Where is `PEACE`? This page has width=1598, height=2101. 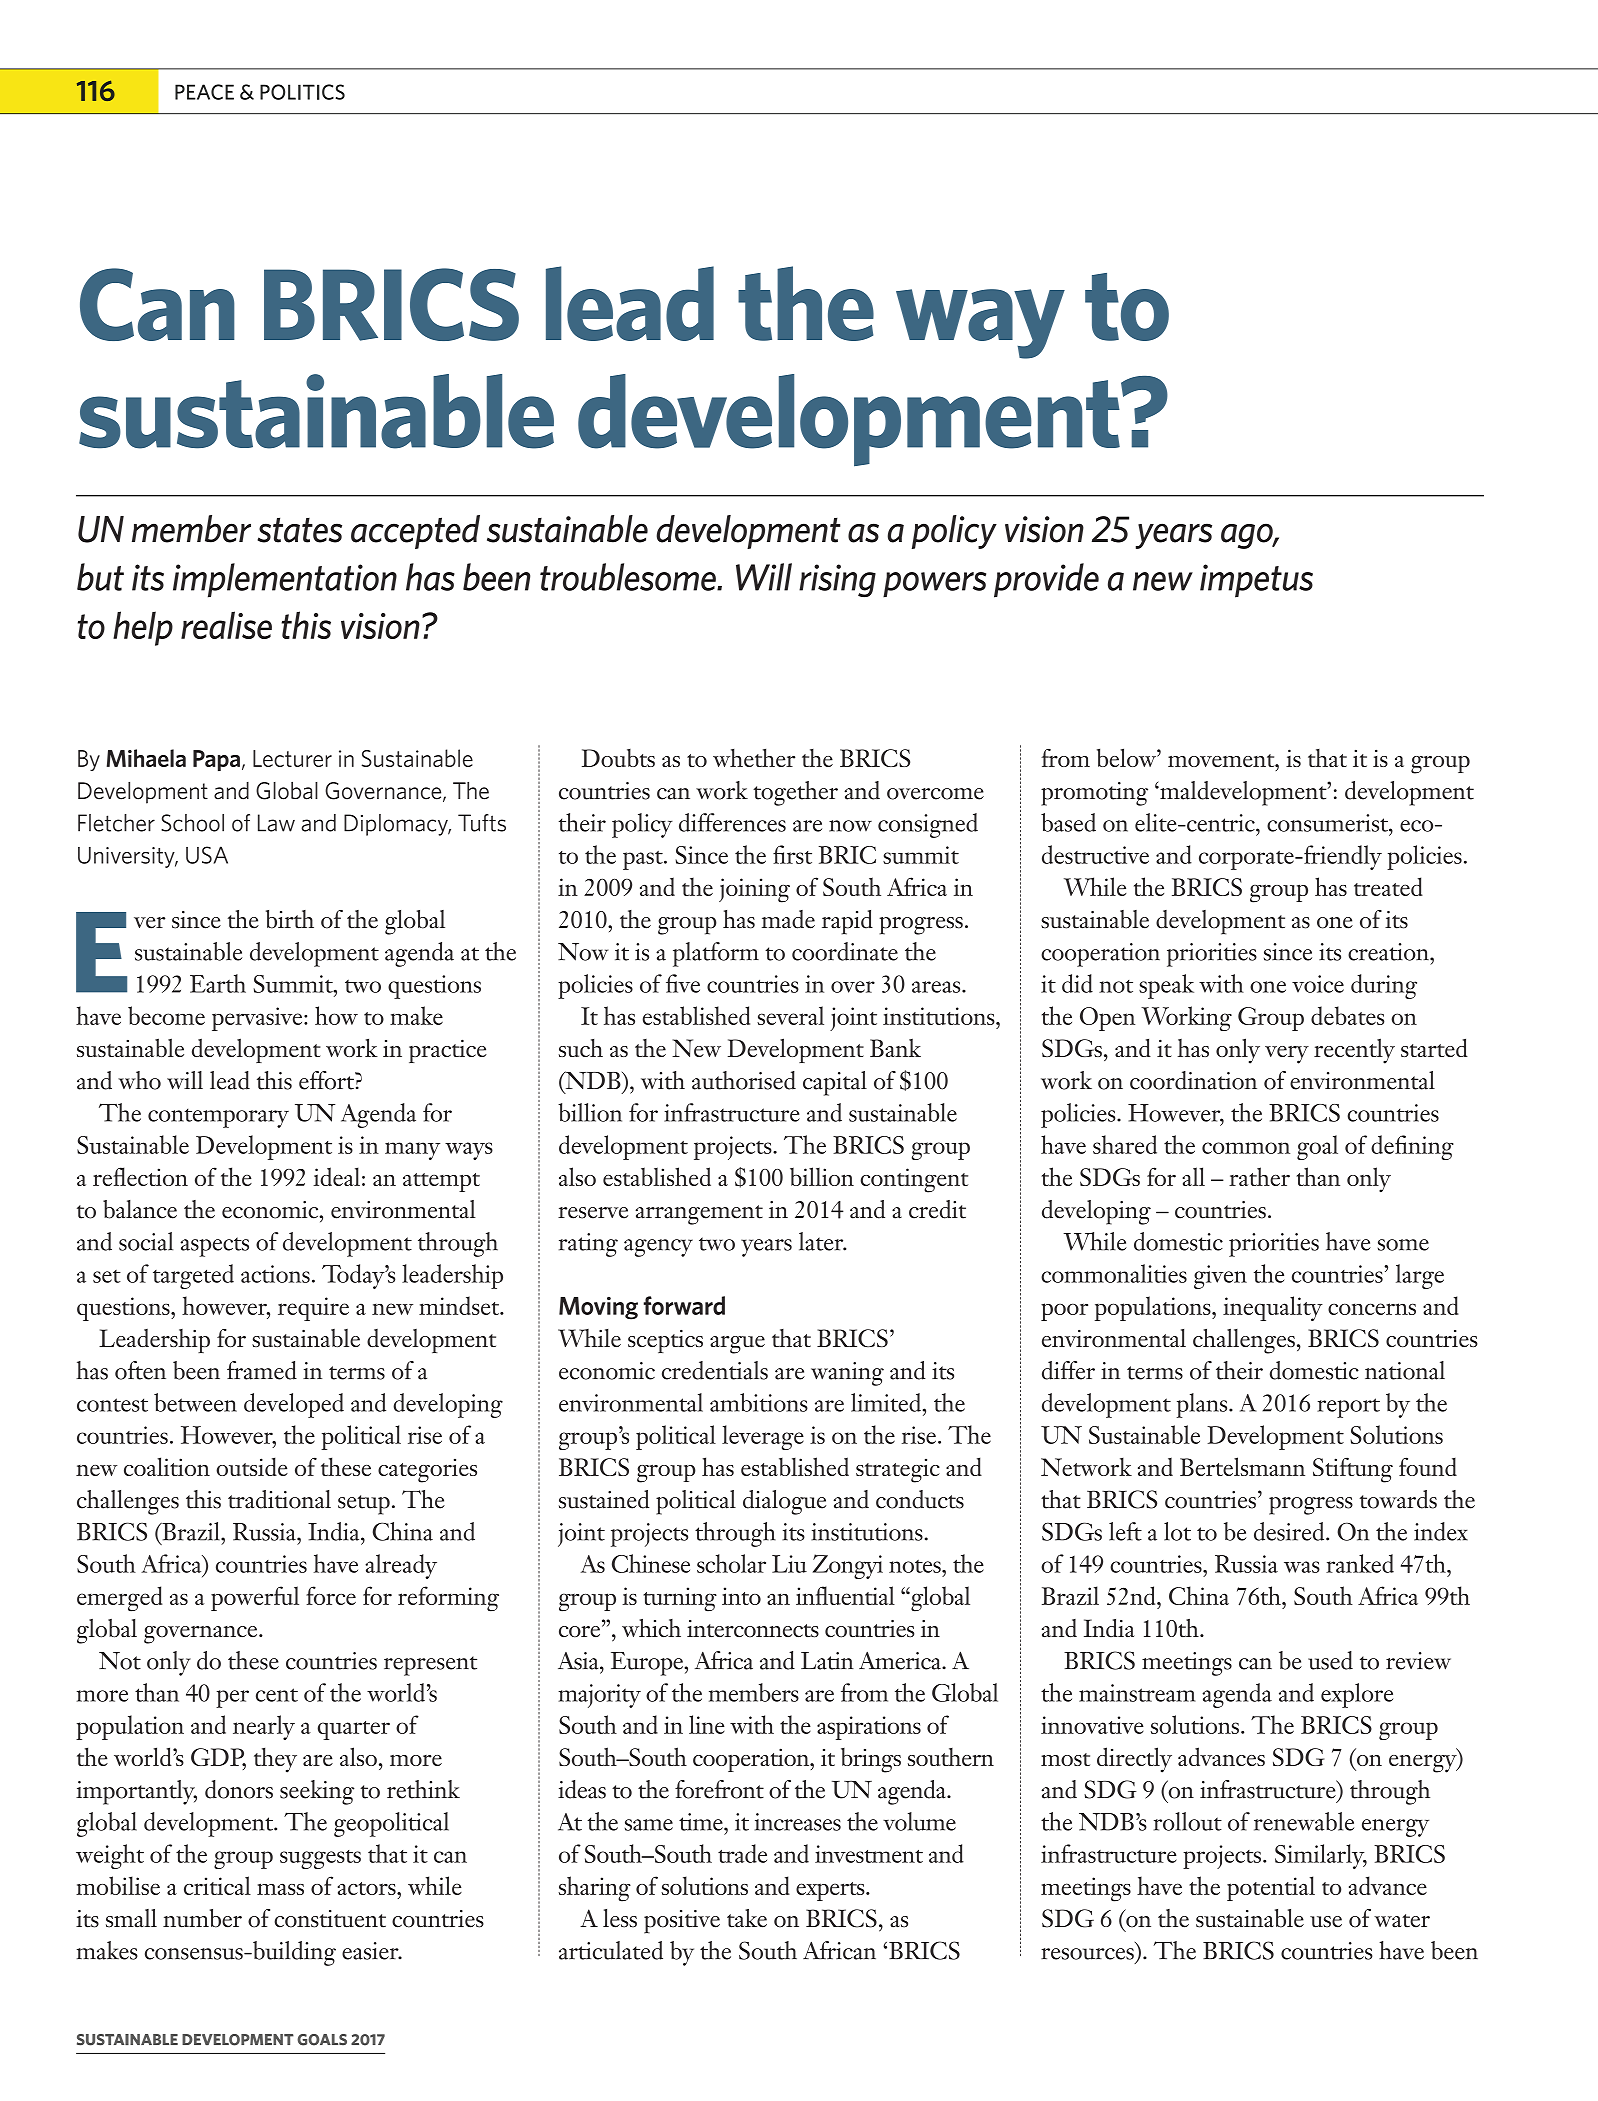
PEACE is located at coordinates (204, 92).
